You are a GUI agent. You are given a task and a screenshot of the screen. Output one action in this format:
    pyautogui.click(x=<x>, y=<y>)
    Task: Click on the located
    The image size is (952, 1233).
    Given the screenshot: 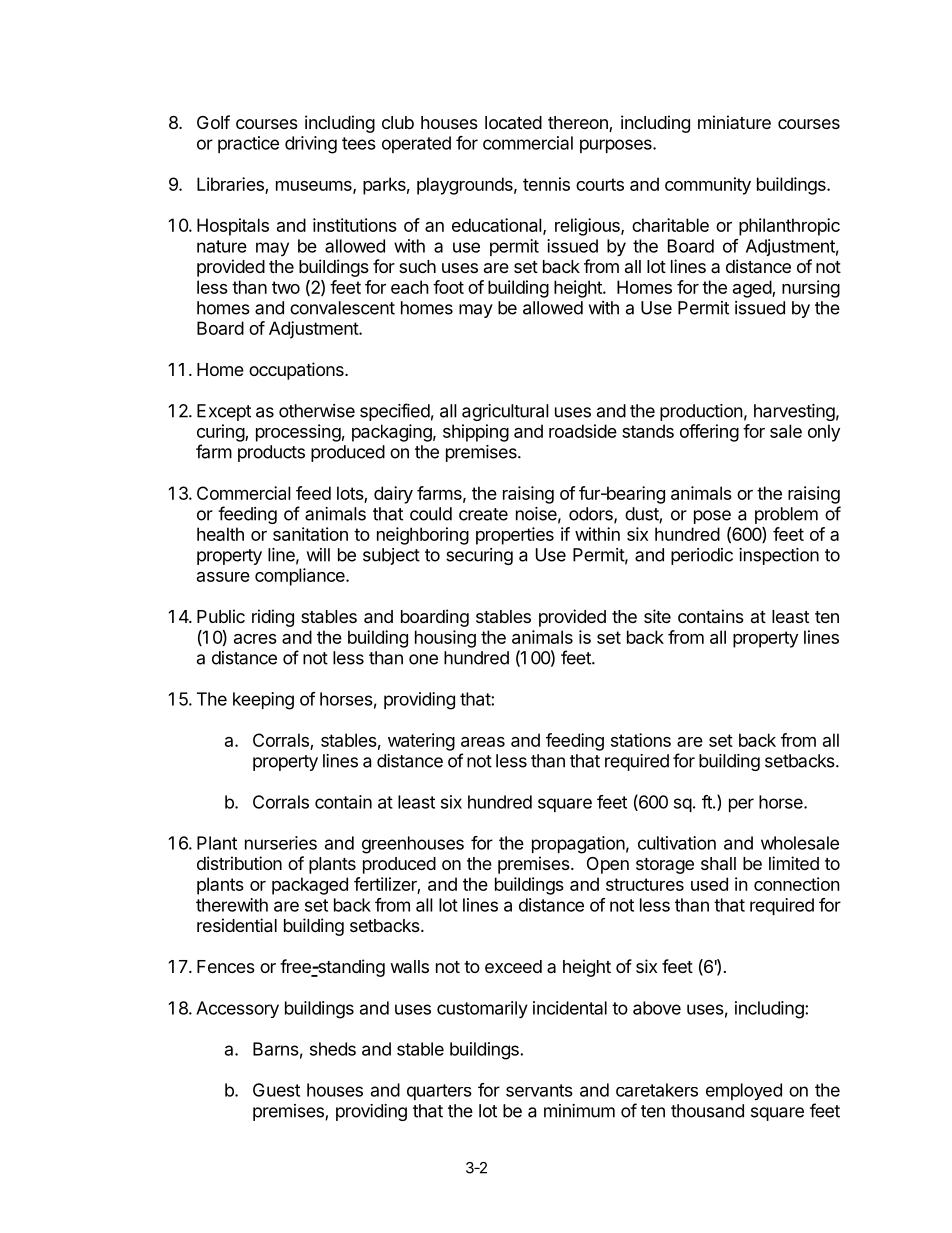 What is the action you would take?
    pyautogui.click(x=513, y=122)
